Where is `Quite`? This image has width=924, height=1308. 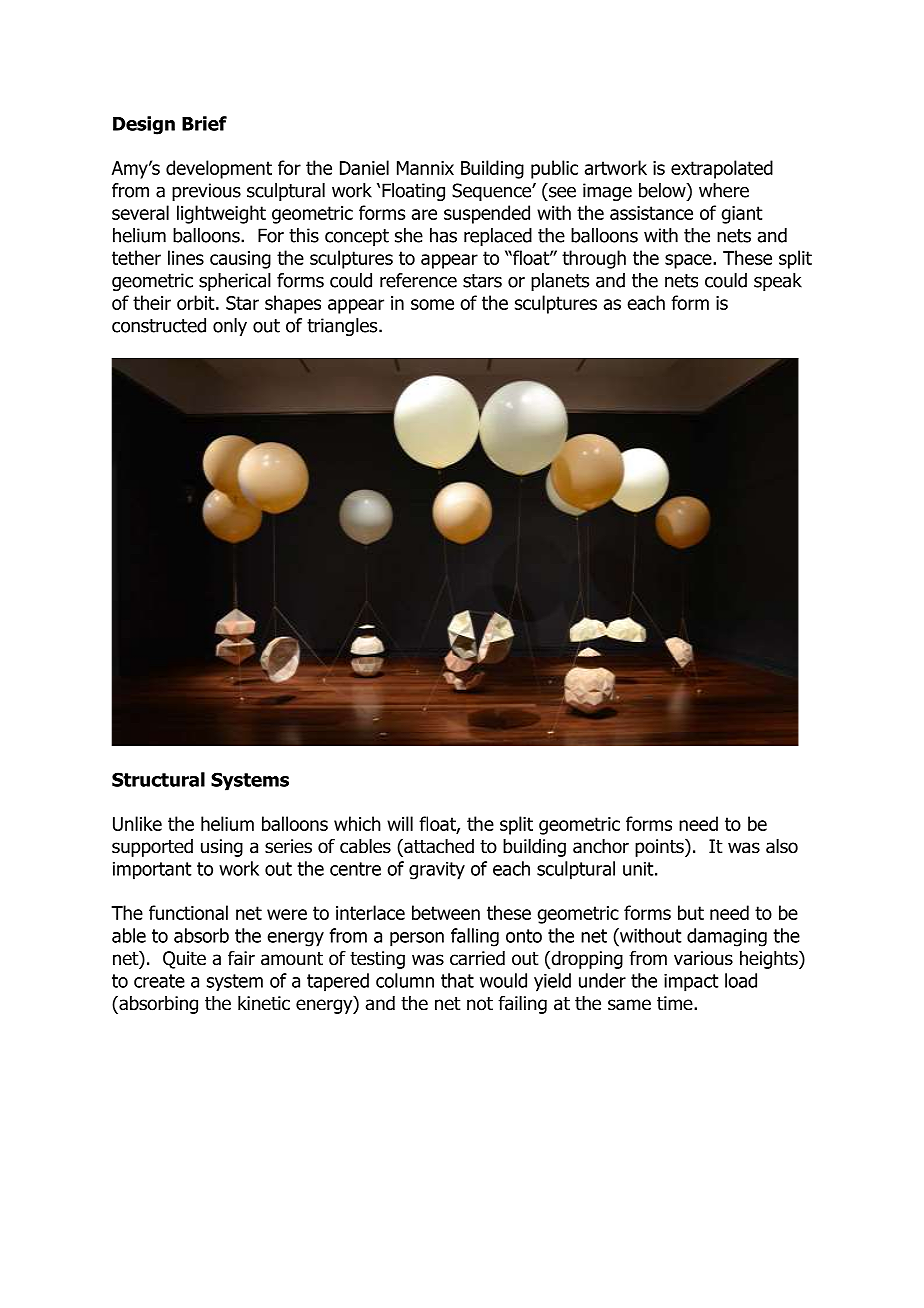
Quite is located at coordinates (184, 960).
